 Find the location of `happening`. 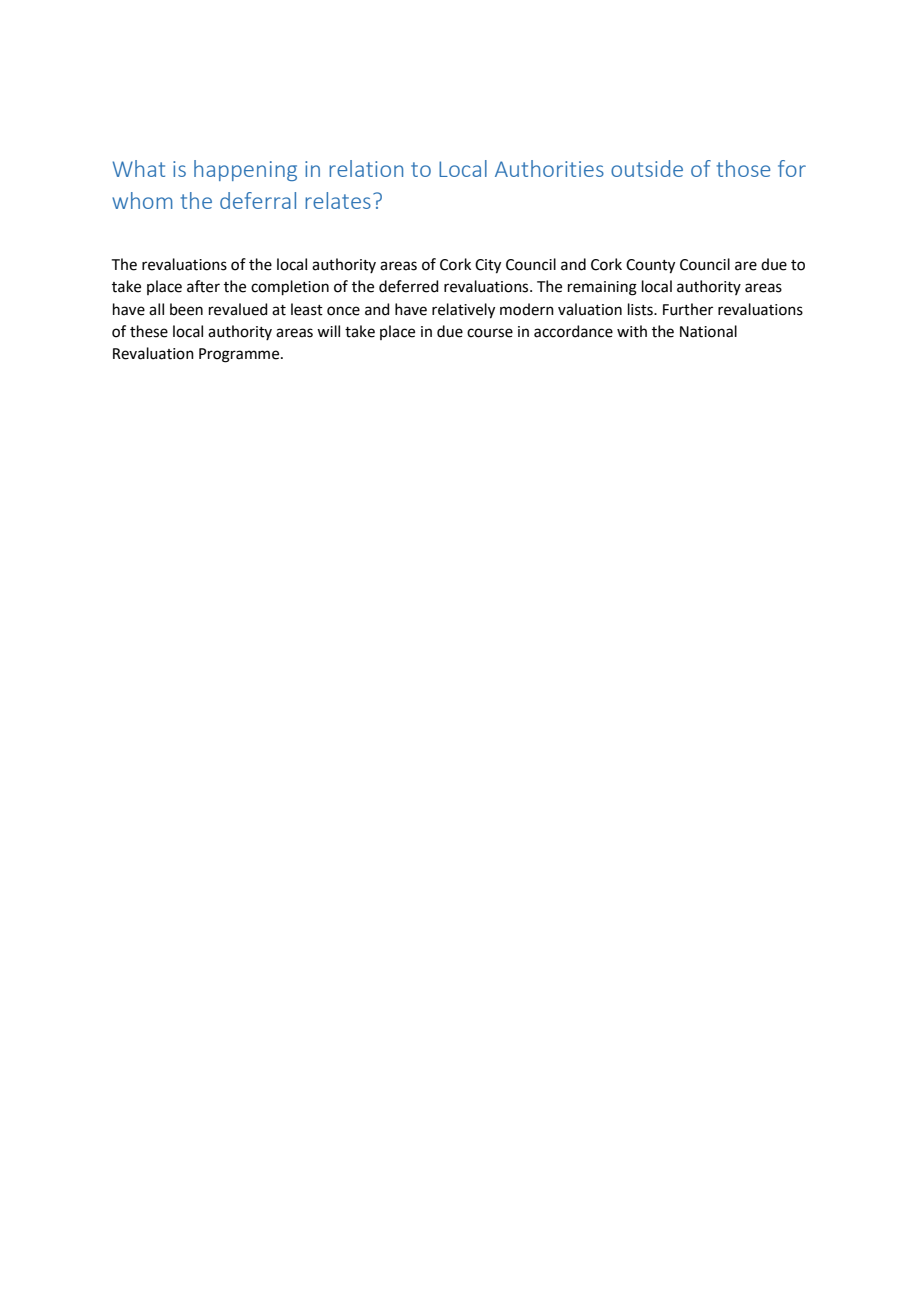

happening is located at coordinates (245, 170).
